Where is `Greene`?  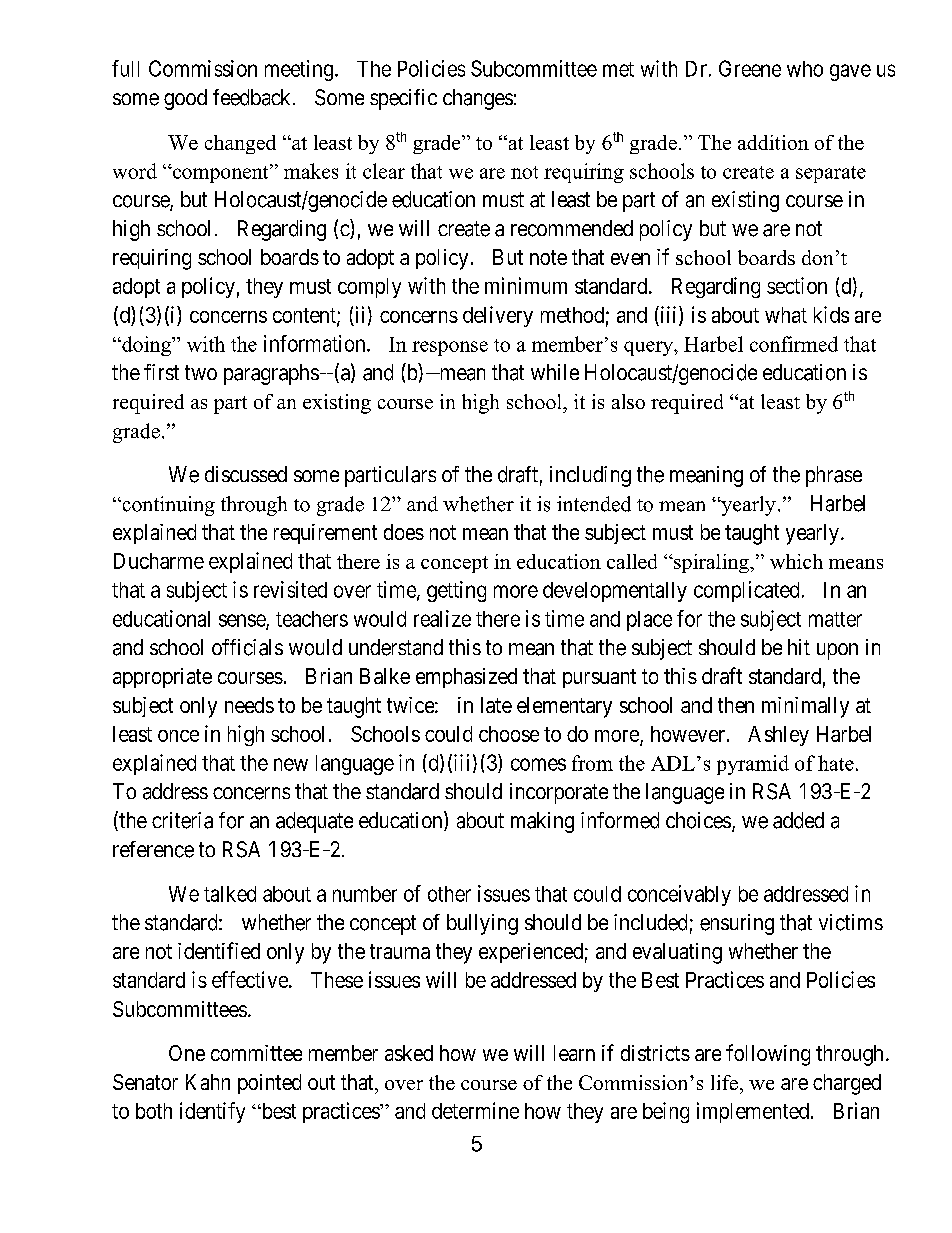
Greene is located at coordinates (750, 68).
